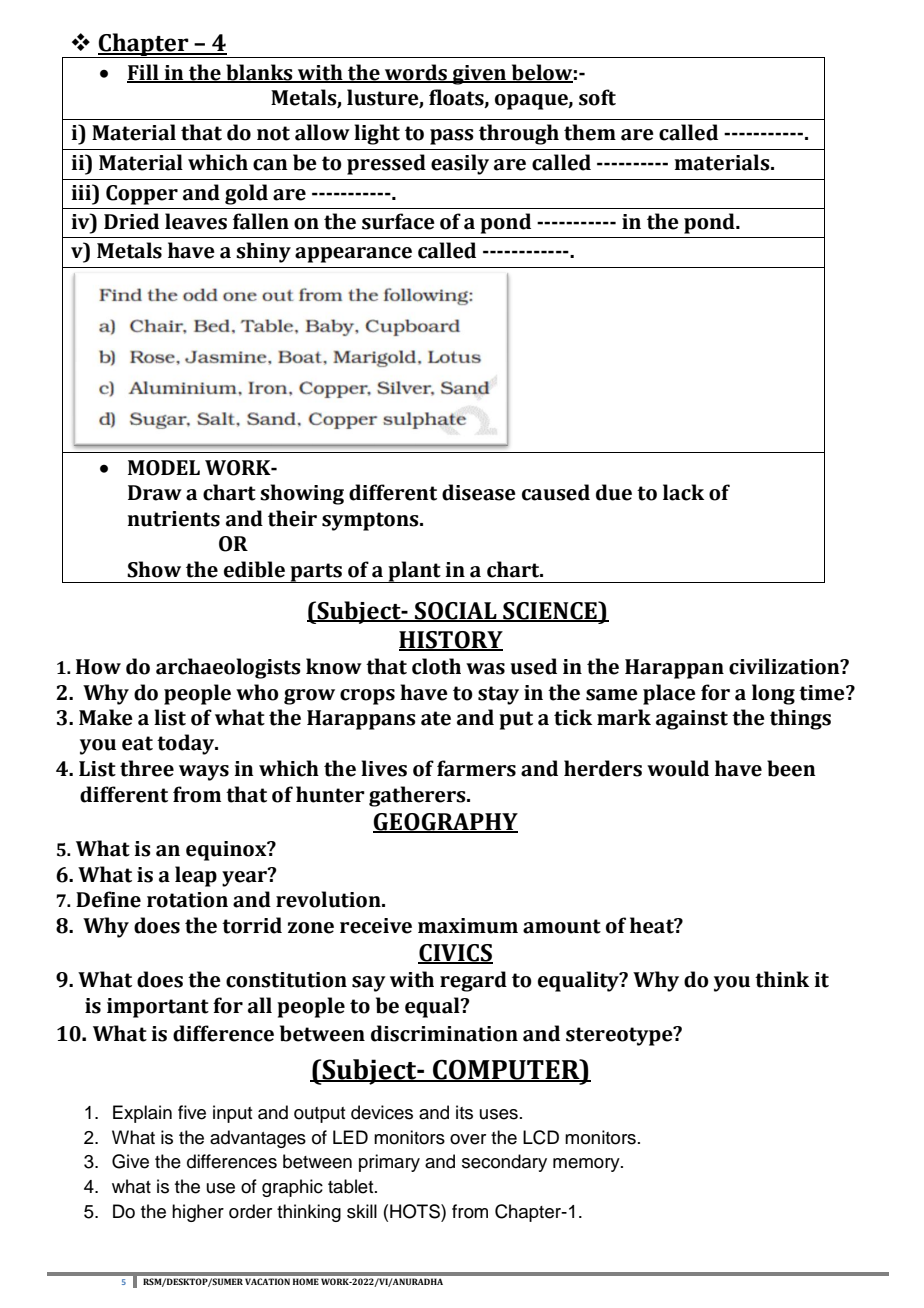 The height and width of the screenshot is (1308, 924). Describe the element at coordinates (683, 492) in the screenshot. I see `lack` at that location.
